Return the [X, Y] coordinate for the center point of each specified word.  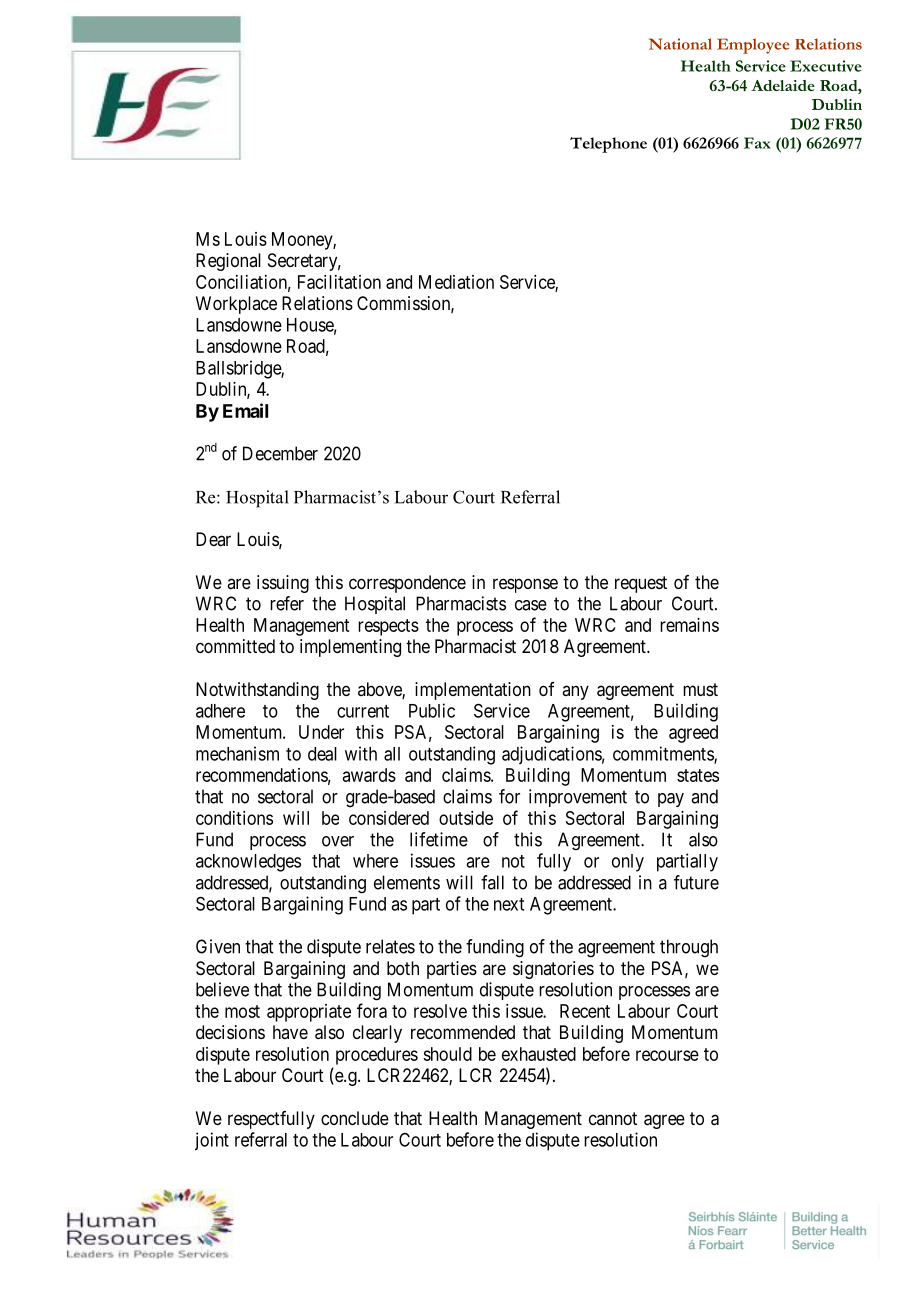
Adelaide [783, 85]
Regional [228, 262]
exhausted [539, 1054]
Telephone [608, 145]
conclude [355, 1118]
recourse [667, 1055]
